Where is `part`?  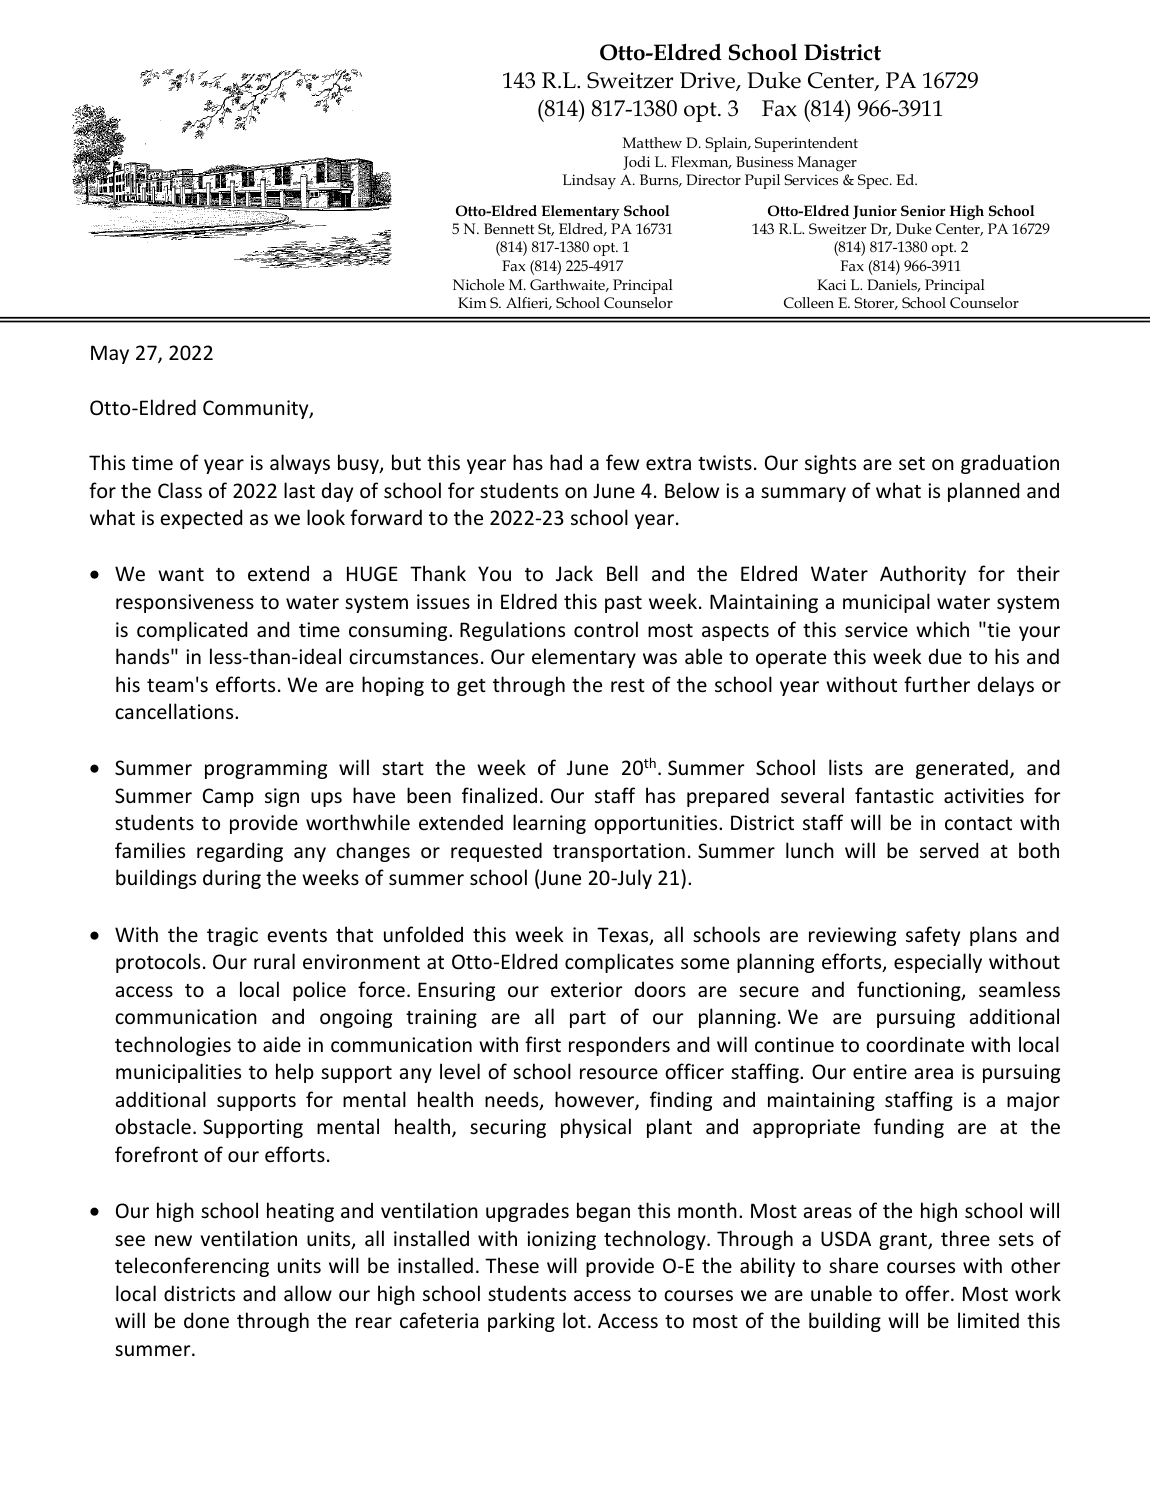 part is located at coordinates (588, 1019).
